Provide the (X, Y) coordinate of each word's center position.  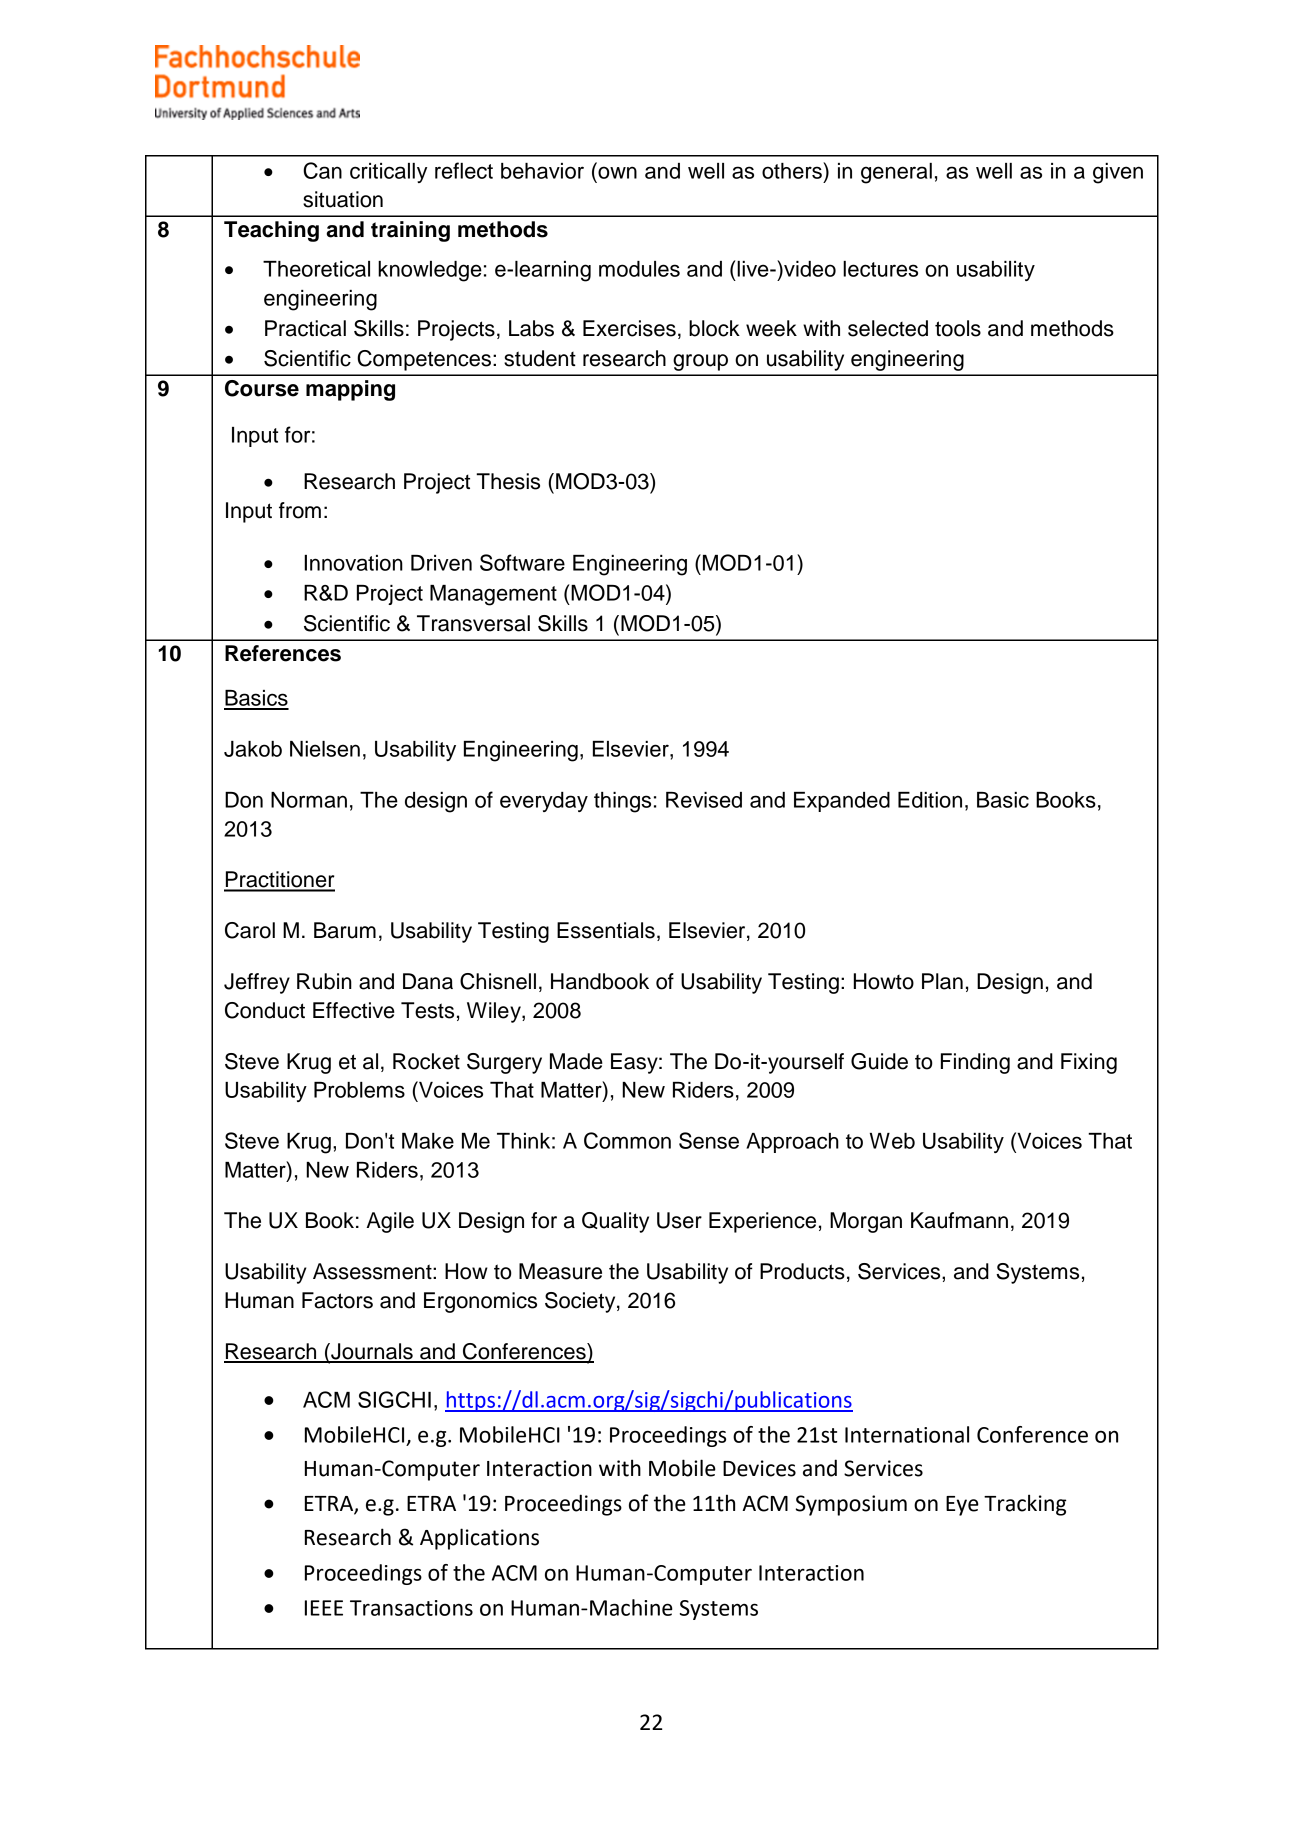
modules (639, 269)
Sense (709, 1140)
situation (343, 199)
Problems (359, 1090)
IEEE (324, 1608)
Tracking (1025, 1505)
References (283, 653)
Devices (759, 1468)
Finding (975, 1063)
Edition (930, 800)
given (1118, 173)
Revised (704, 800)
